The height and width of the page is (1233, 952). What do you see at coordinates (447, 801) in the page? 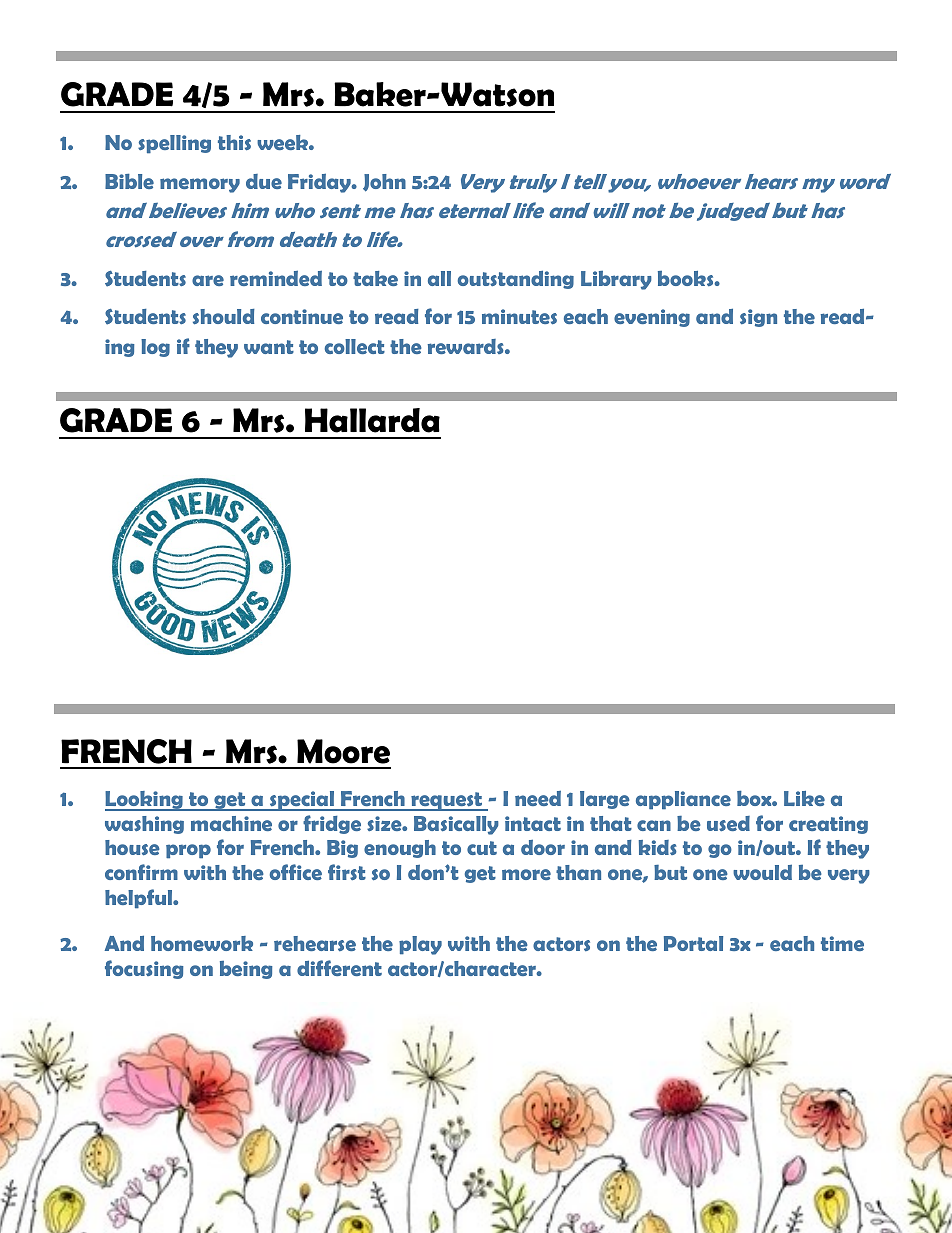
I see `request` at bounding box center [447, 801].
